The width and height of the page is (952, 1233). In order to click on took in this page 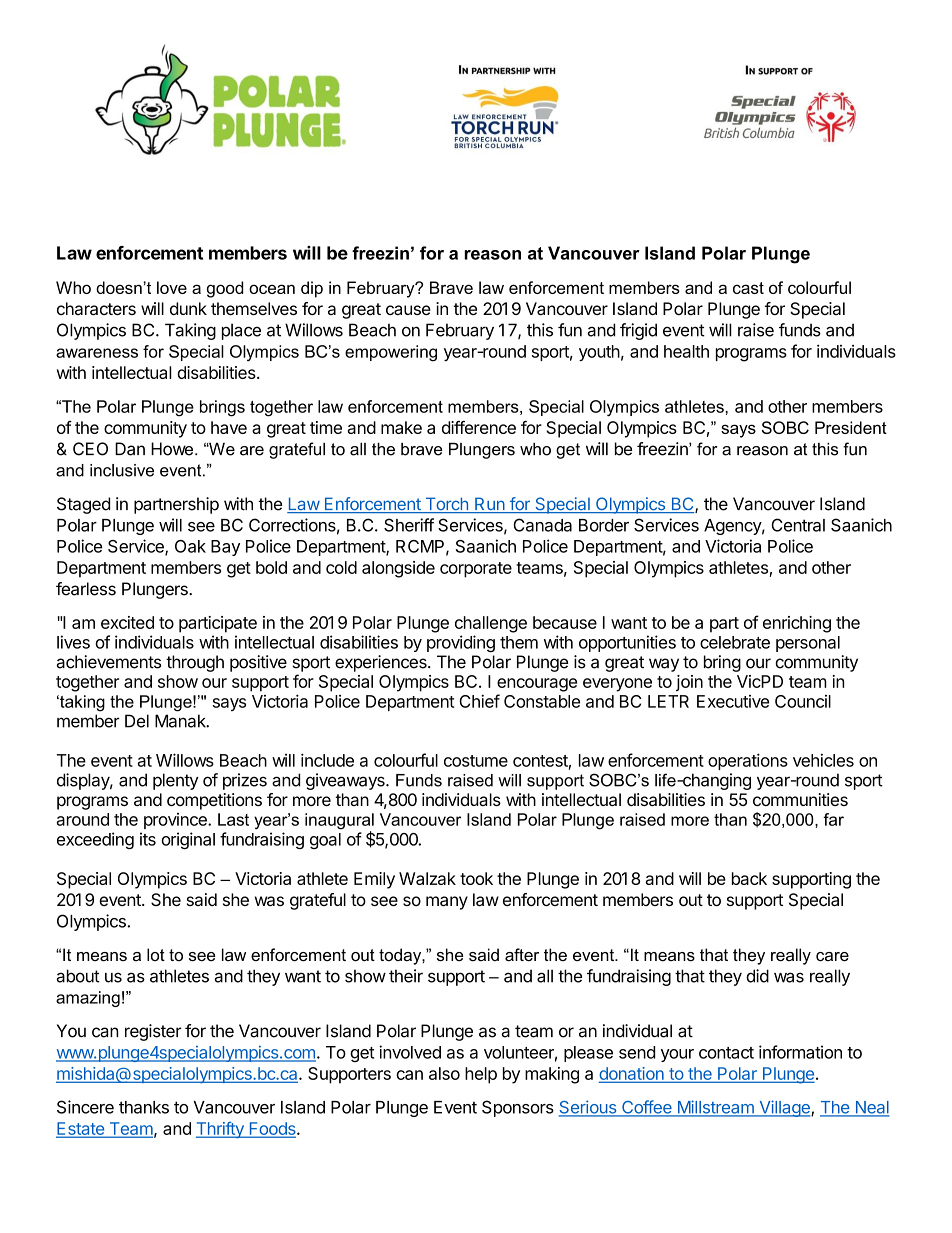, I will do `click(476, 878)`.
